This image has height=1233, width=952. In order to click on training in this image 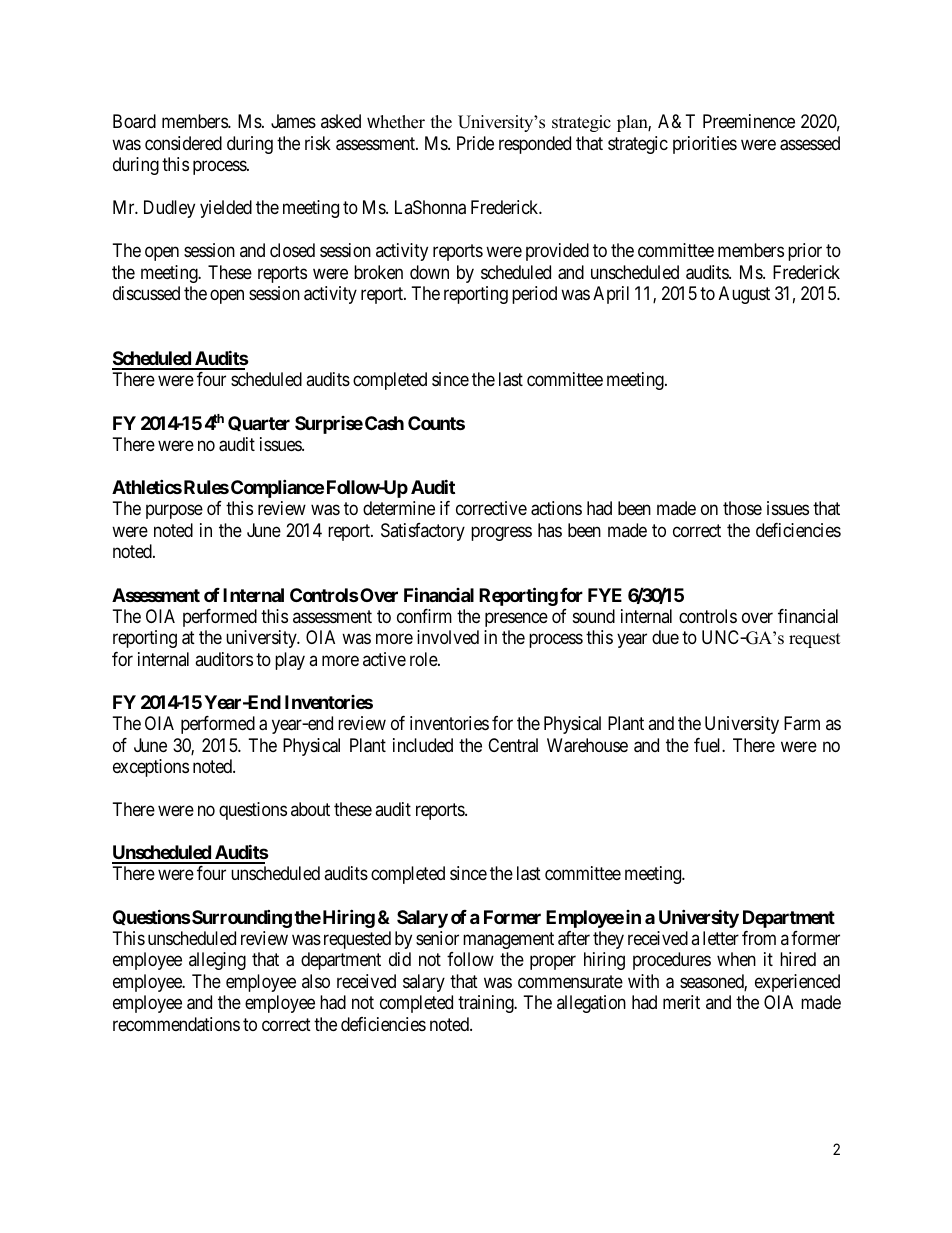, I will do `click(487, 1004)`.
